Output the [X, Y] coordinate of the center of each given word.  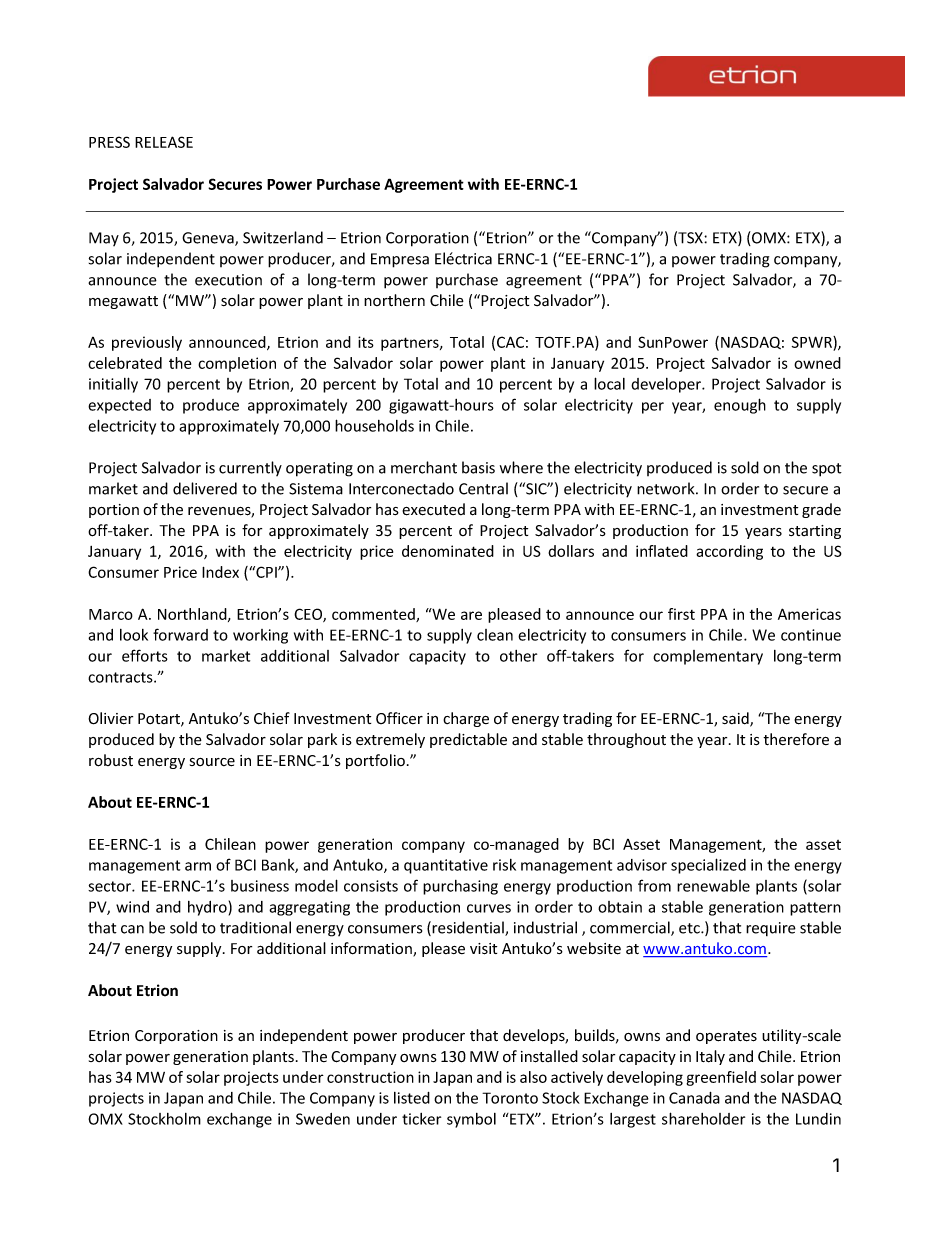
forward [180, 634]
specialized [708, 866]
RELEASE [164, 142]
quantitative [446, 866]
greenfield [721, 1078]
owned [817, 363]
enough [740, 406]
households [374, 425]
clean [495, 635]
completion [237, 364]
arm [198, 866]
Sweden [323, 1119]
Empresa [400, 260]
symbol [471, 1120]
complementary [708, 657]
